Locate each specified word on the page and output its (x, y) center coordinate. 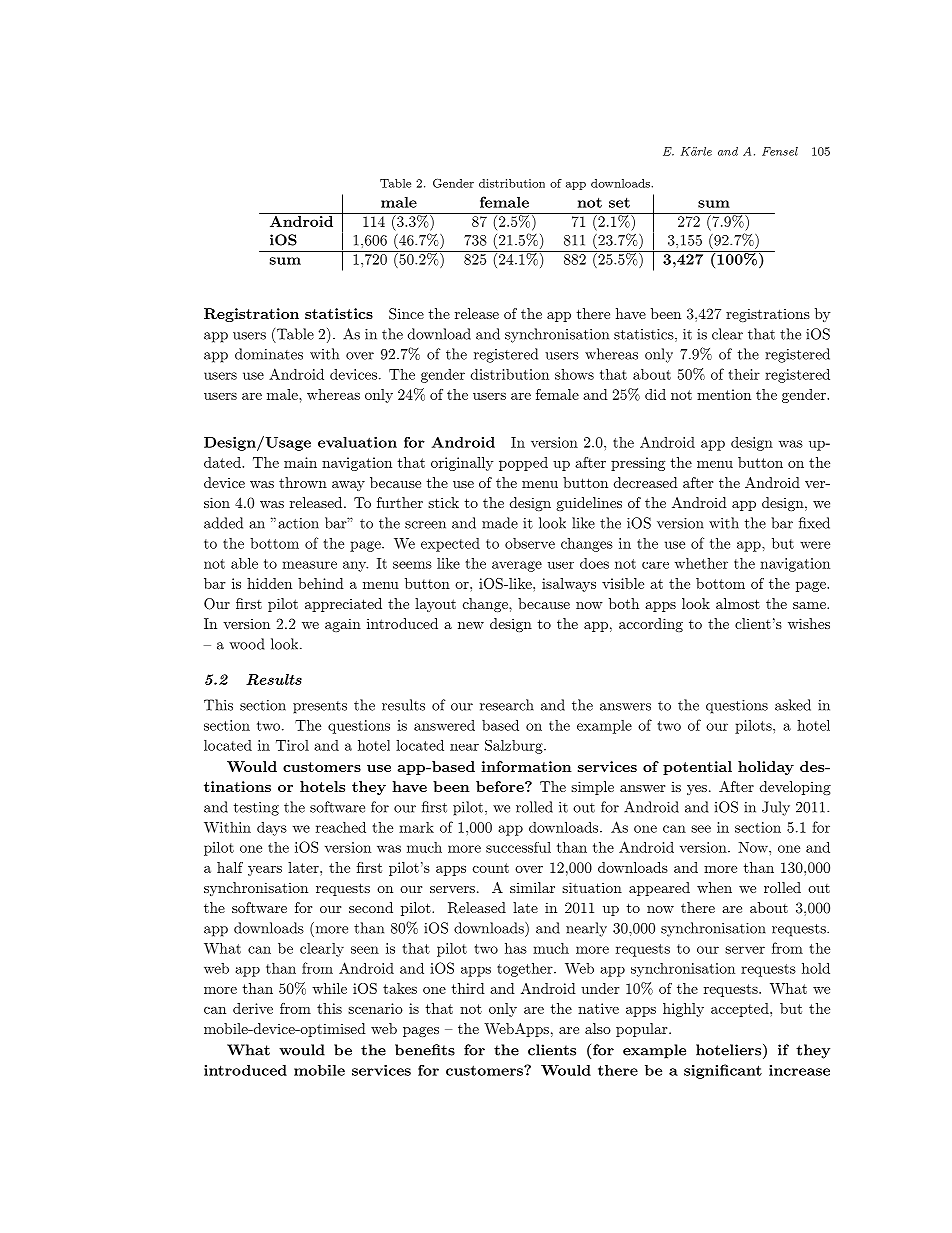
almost (738, 603)
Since (406, 314)
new (471, 625)
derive (253, 1008)
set (619, 202)
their (744, 374)
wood (246, 644)
